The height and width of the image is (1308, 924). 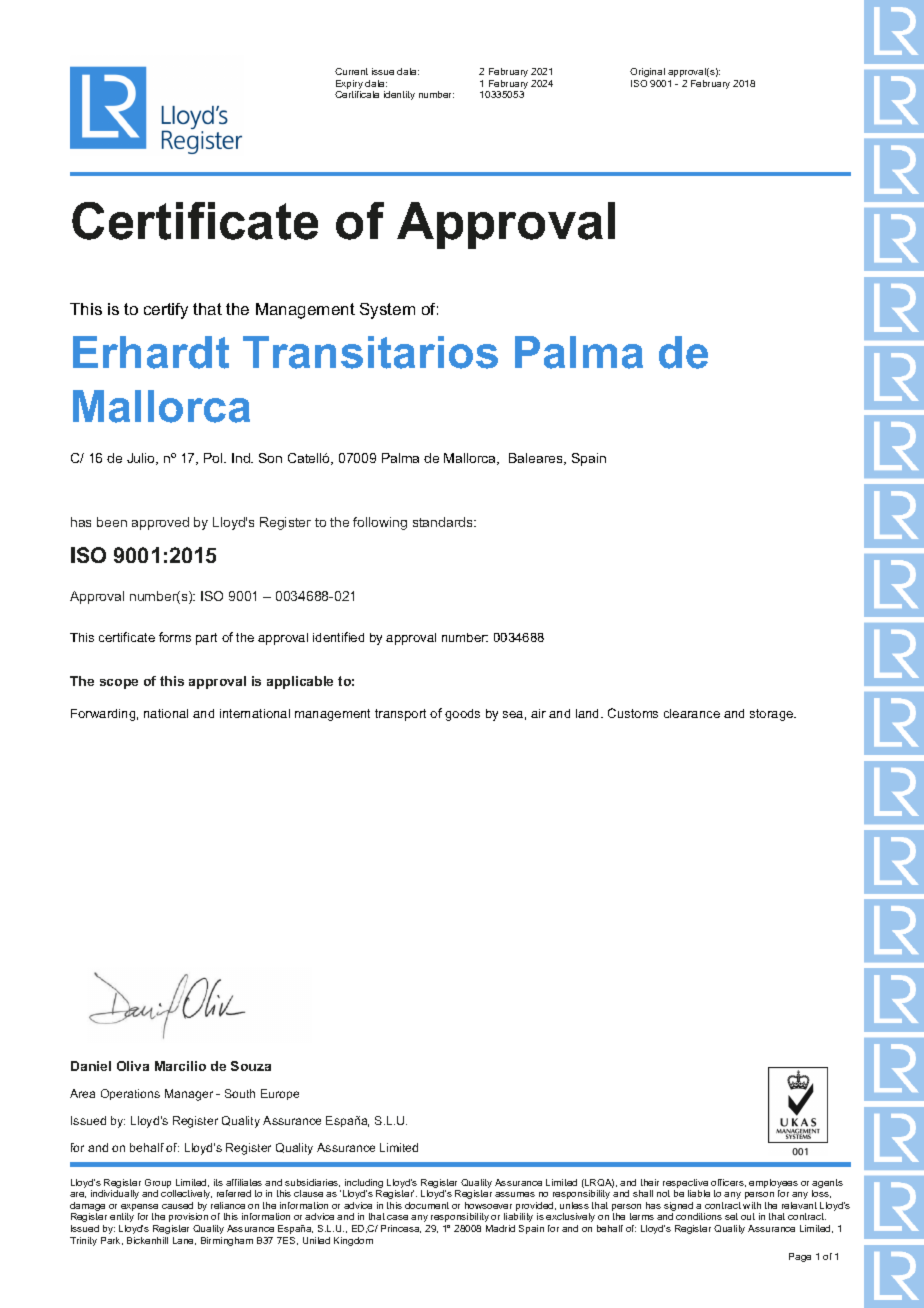 I want to click on Expiry, so click(x=349, y=86).
